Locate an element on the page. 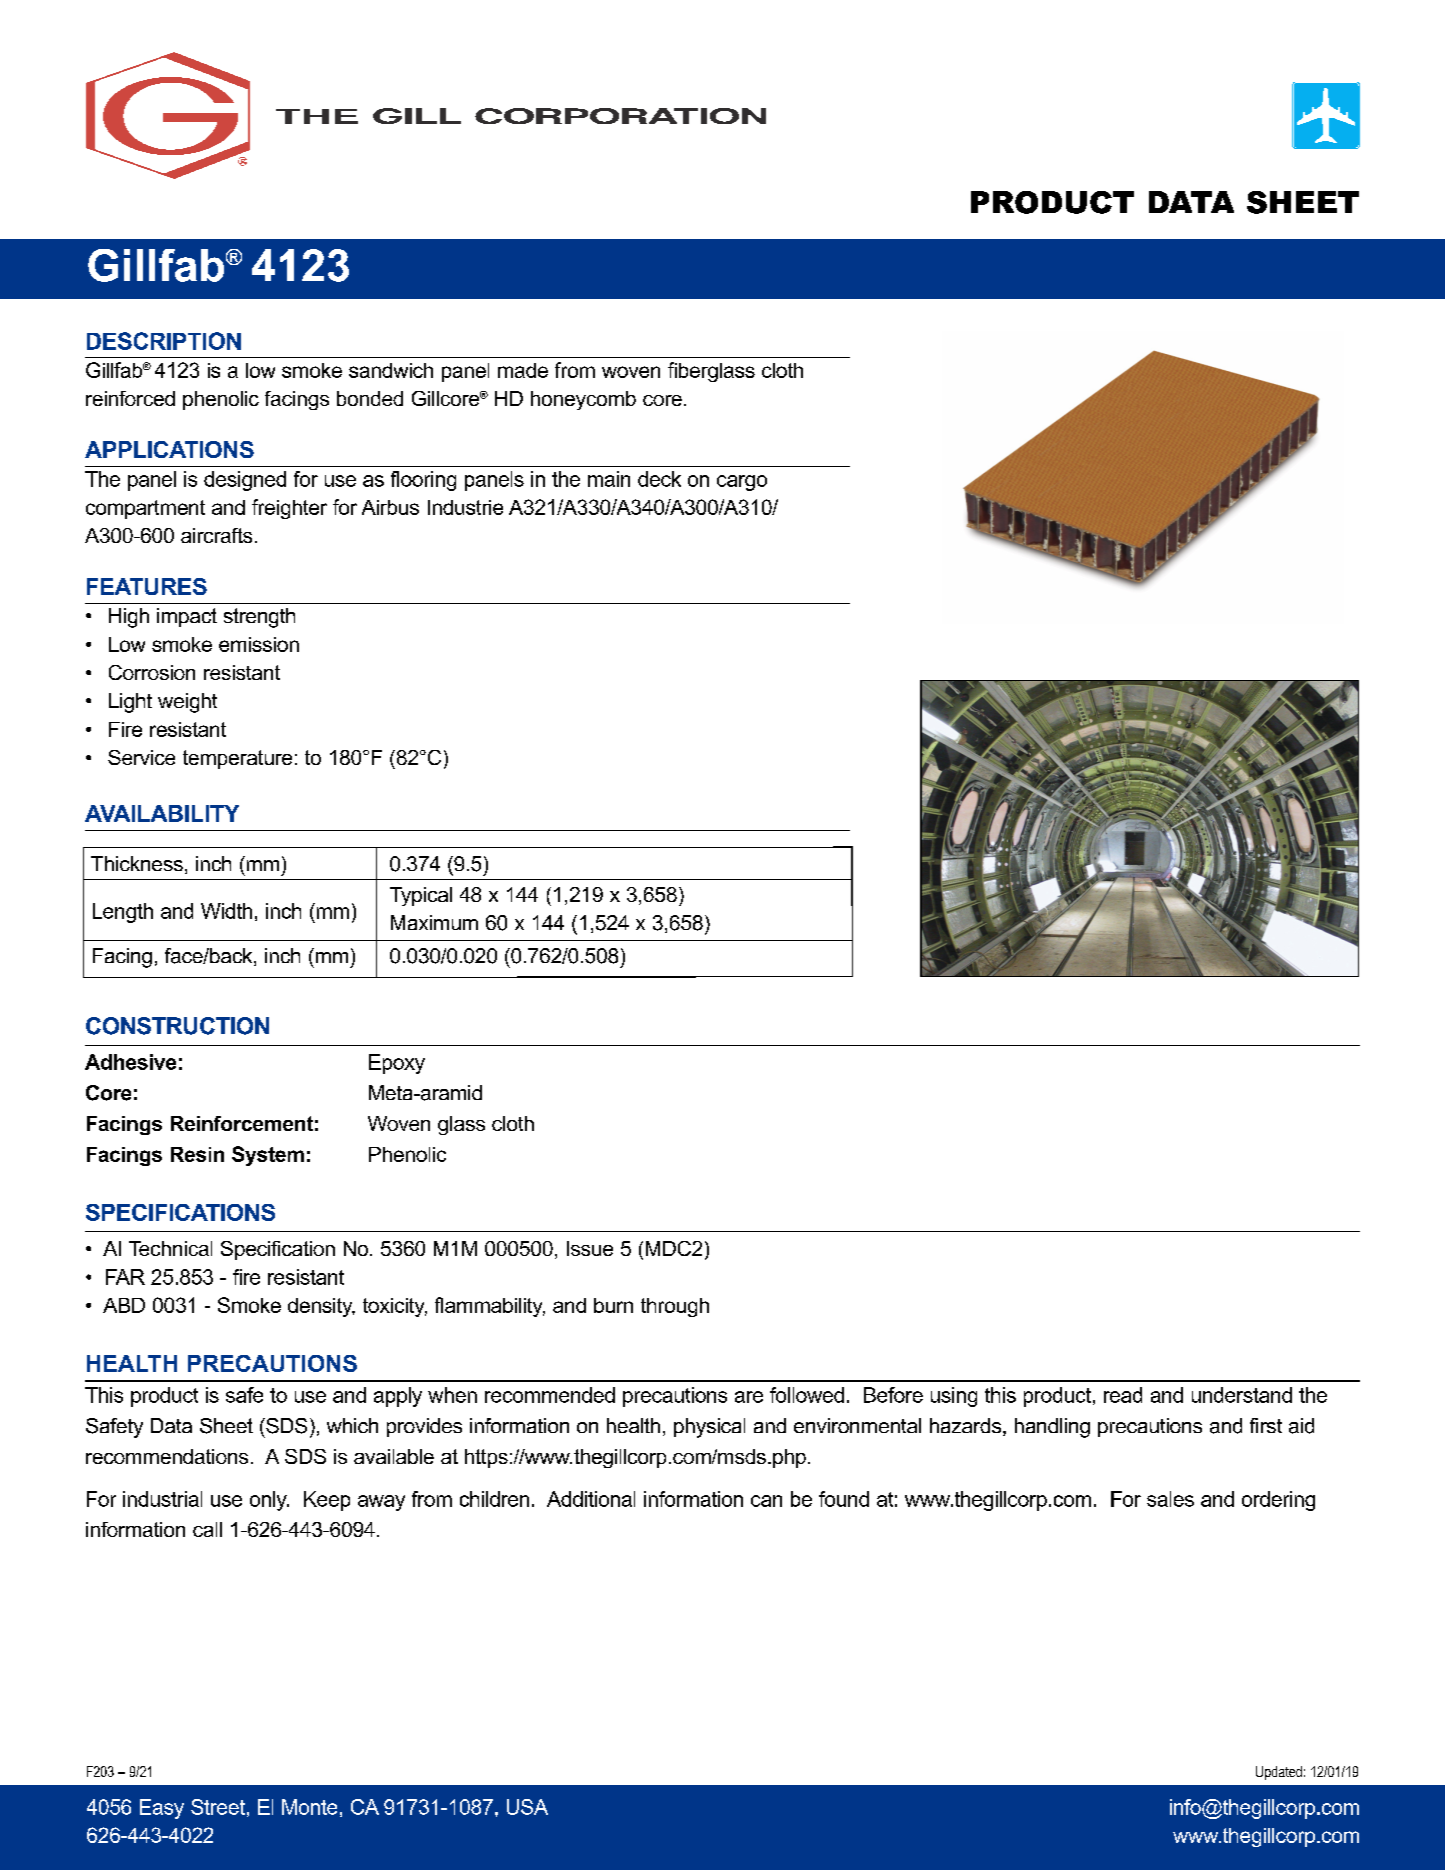 The height and width of the page is (1870, 1445). honeycomb is located at coordinates (583, 400).
